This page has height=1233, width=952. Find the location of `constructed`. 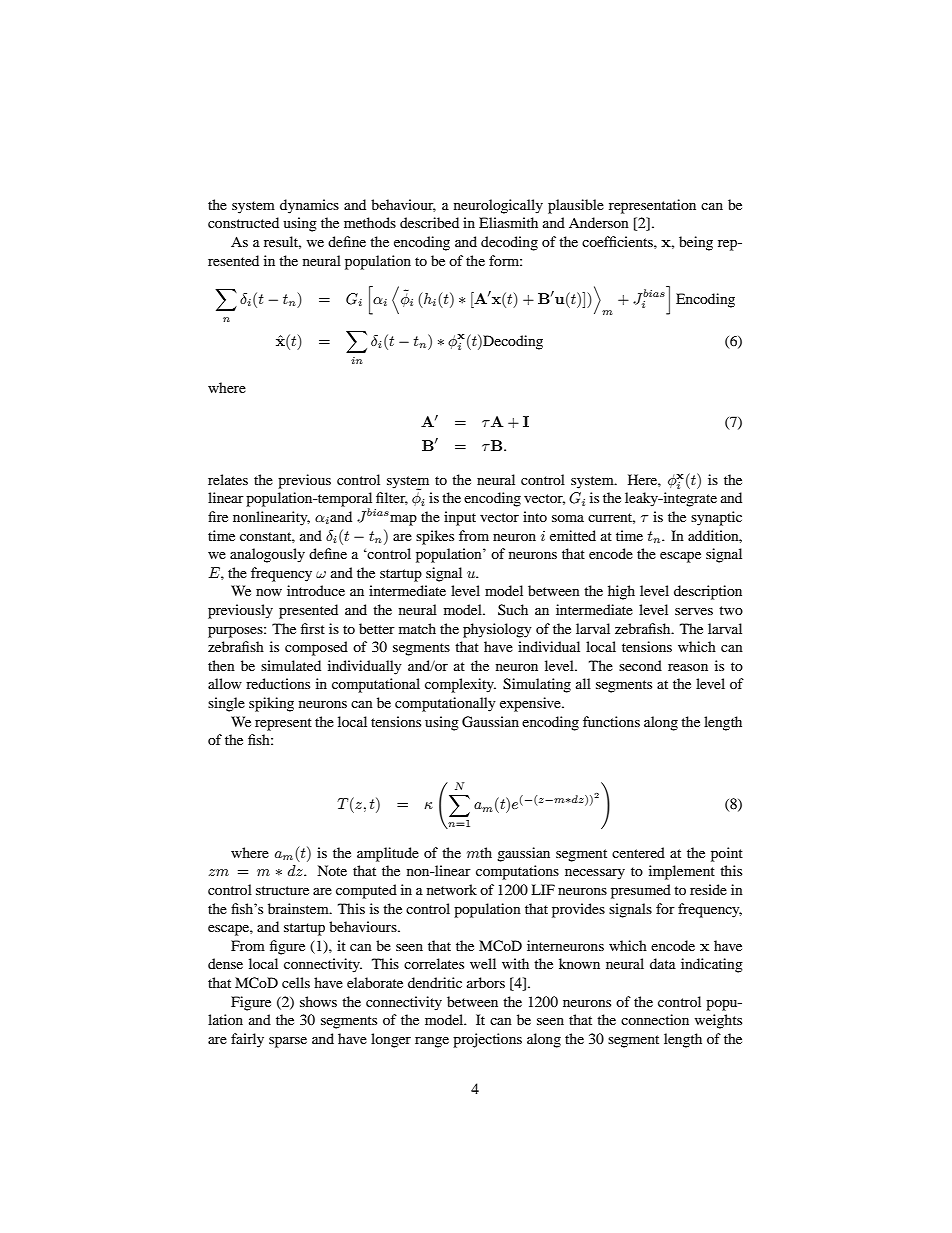

constructed is located at coordinates (243, 222).
